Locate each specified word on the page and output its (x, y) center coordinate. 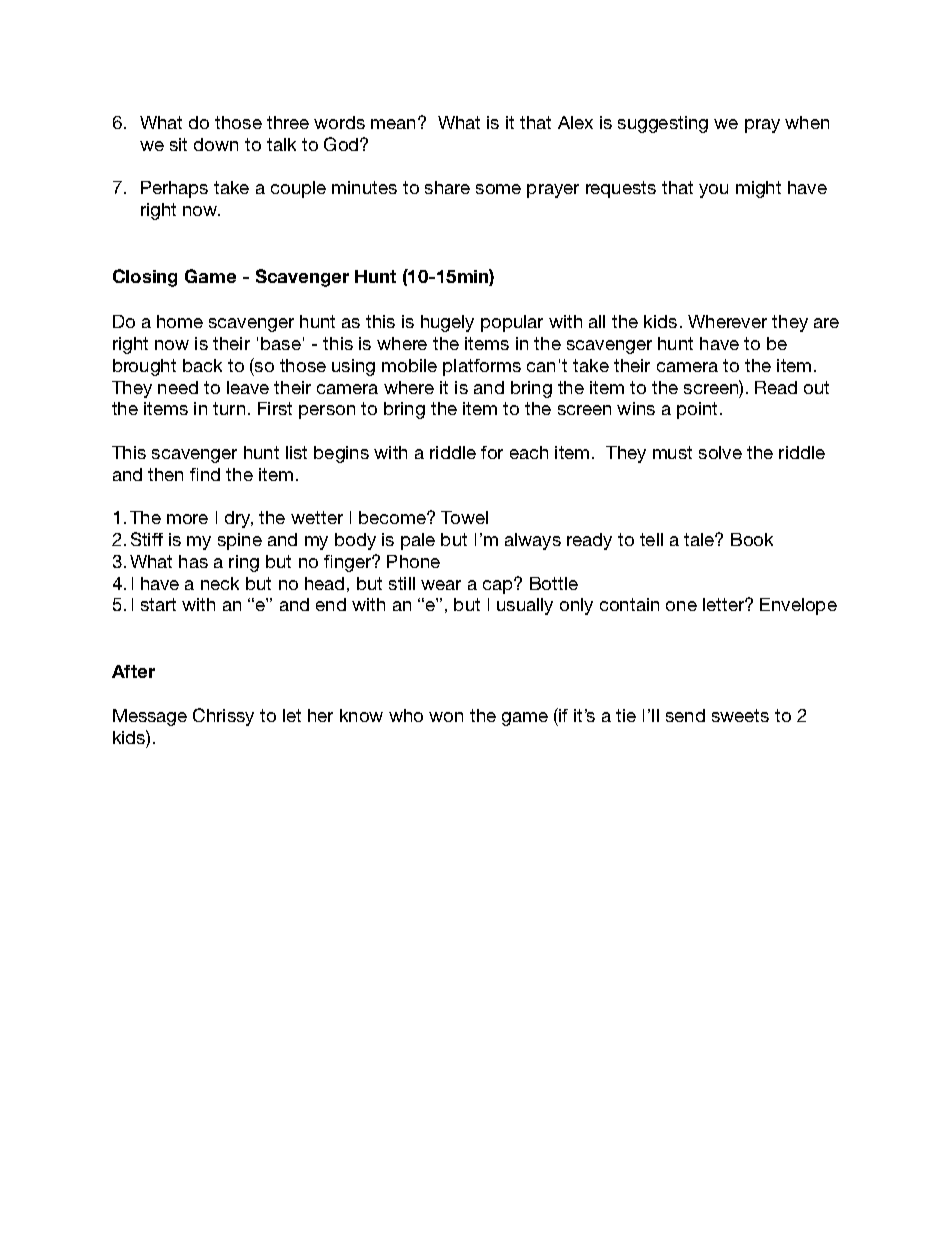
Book (752, 539)
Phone (413, 561)
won (446, 717)
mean (395, 123)
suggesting (663, 124)
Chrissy (223, 717)
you (713, 191)
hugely (447, 323)
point (697, 410)
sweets (740, 715)
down (216, 144)
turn (229, 408)
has (193, 561)
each (529, 452)
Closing (145, 278)
